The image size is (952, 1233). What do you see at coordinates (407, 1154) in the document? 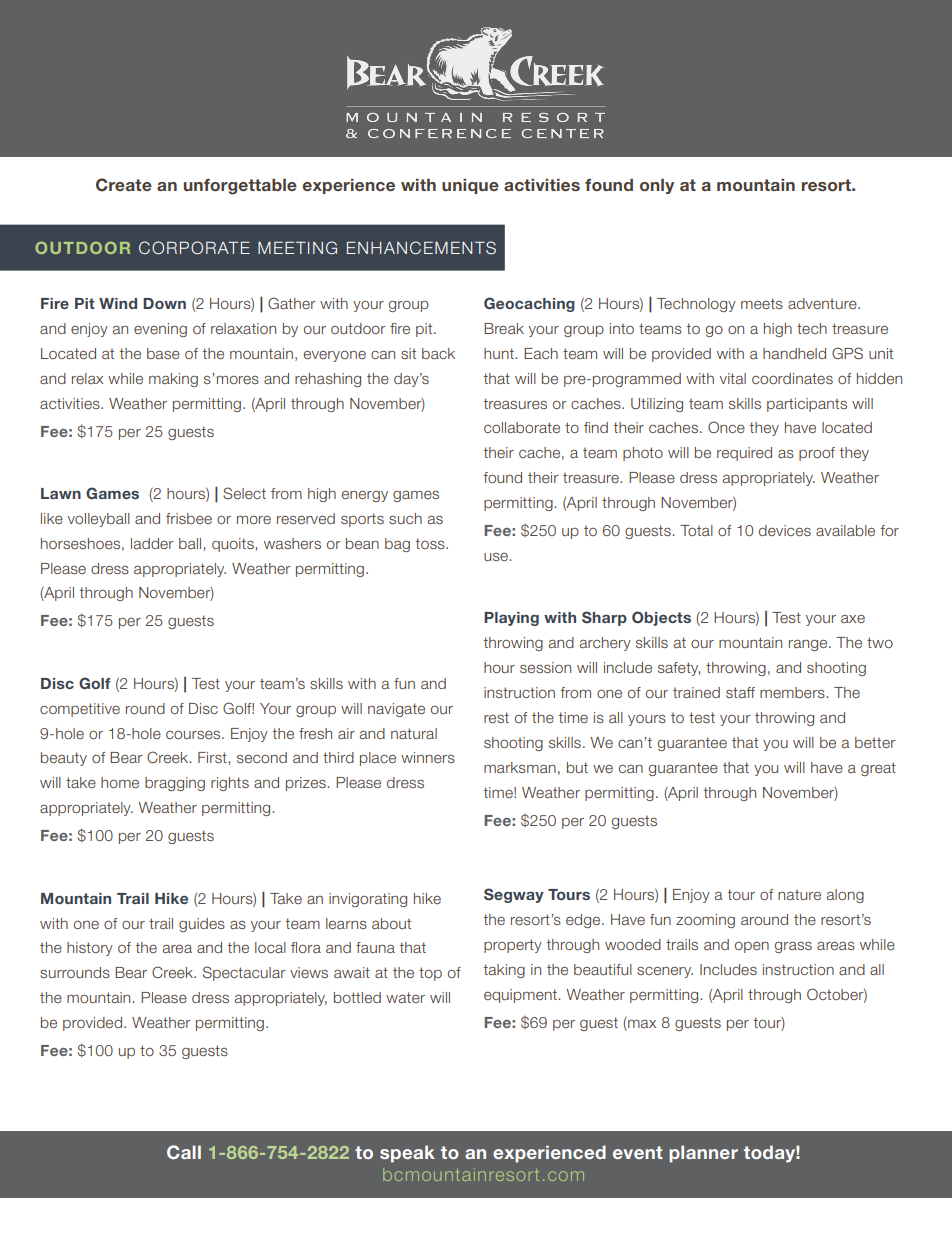
I see `speak` at bounding box center [407, 1154].
